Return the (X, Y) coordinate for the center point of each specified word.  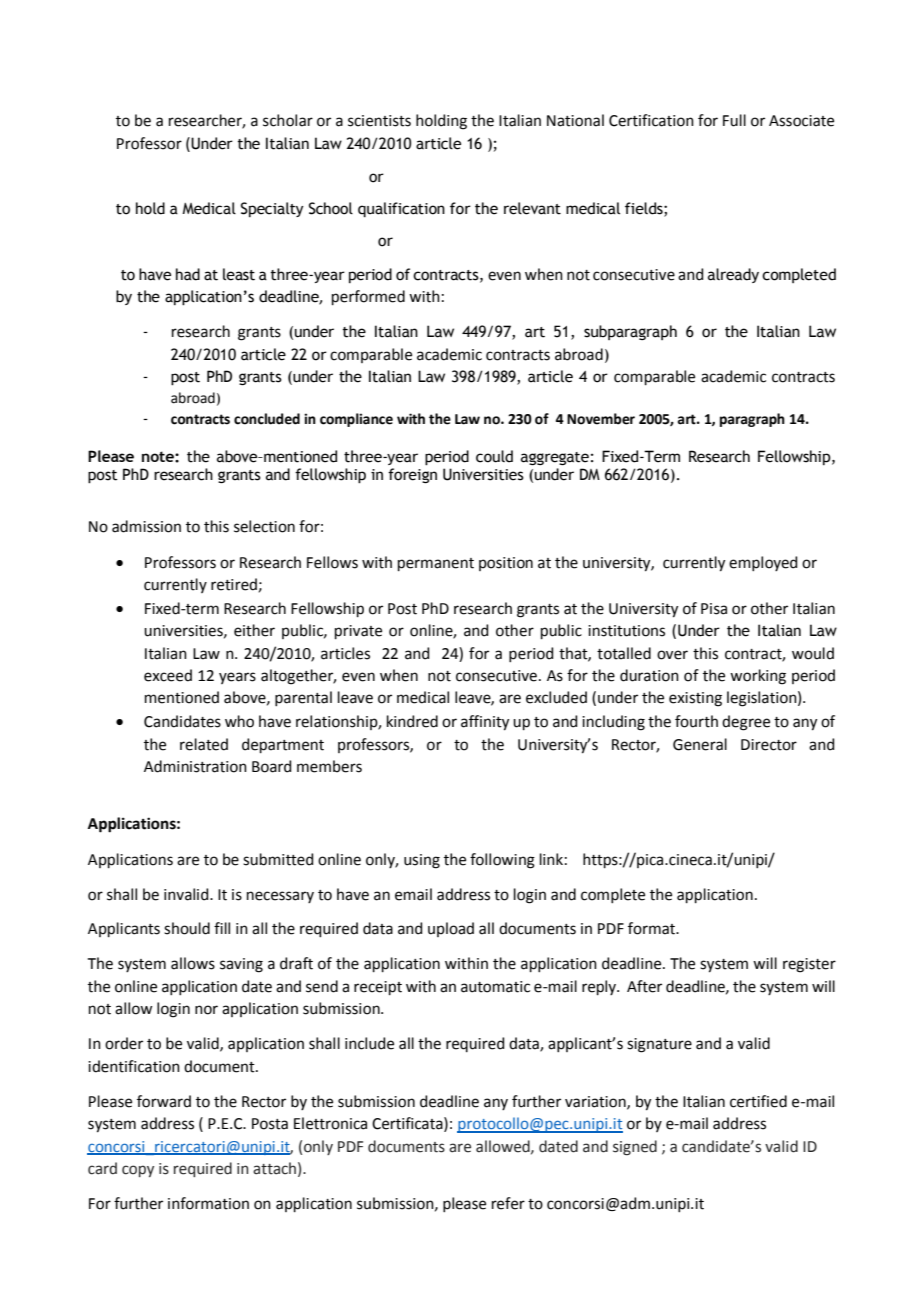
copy (138, 1171)
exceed (168, 675)
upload (451, 929)
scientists (379, 121)
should (187, 928)
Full (734, 120)
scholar (288, 120)
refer (508, 1203)
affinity (485, 723)
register (809, 965)
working (758, 677)
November (601, 419)
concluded (267, 419)
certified (758, 1101)
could (494, 456)
